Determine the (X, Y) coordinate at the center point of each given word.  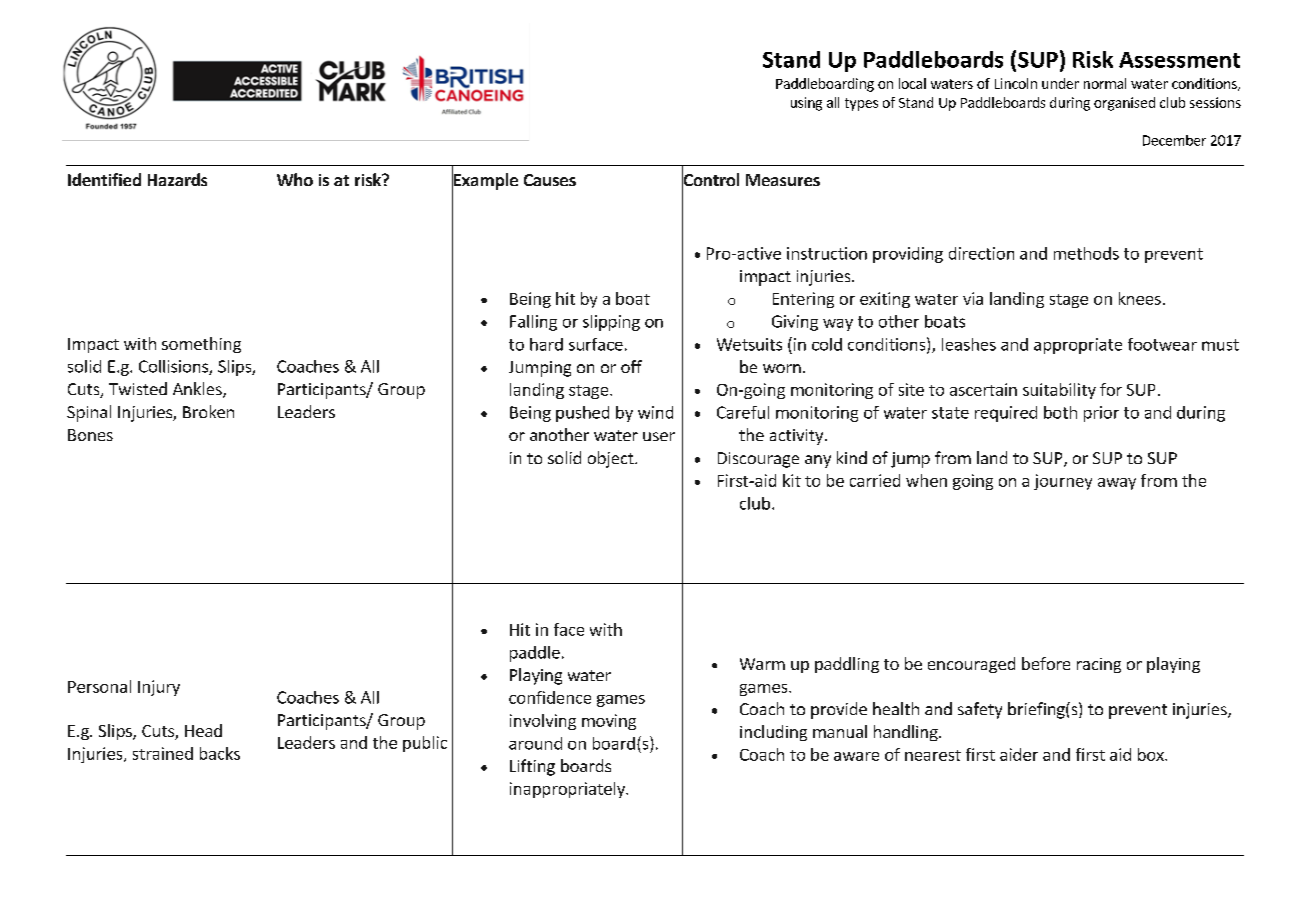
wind (655, 412)
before (1046, 663)
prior (1101, 414)
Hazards (177, 179)
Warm (762, 664)
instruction (827, 253)
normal (1105, 83)
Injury (159, 688)
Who (295, 179)
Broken (208, 411)
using (806, 104)
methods (1086, 253)
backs (220, 753)
